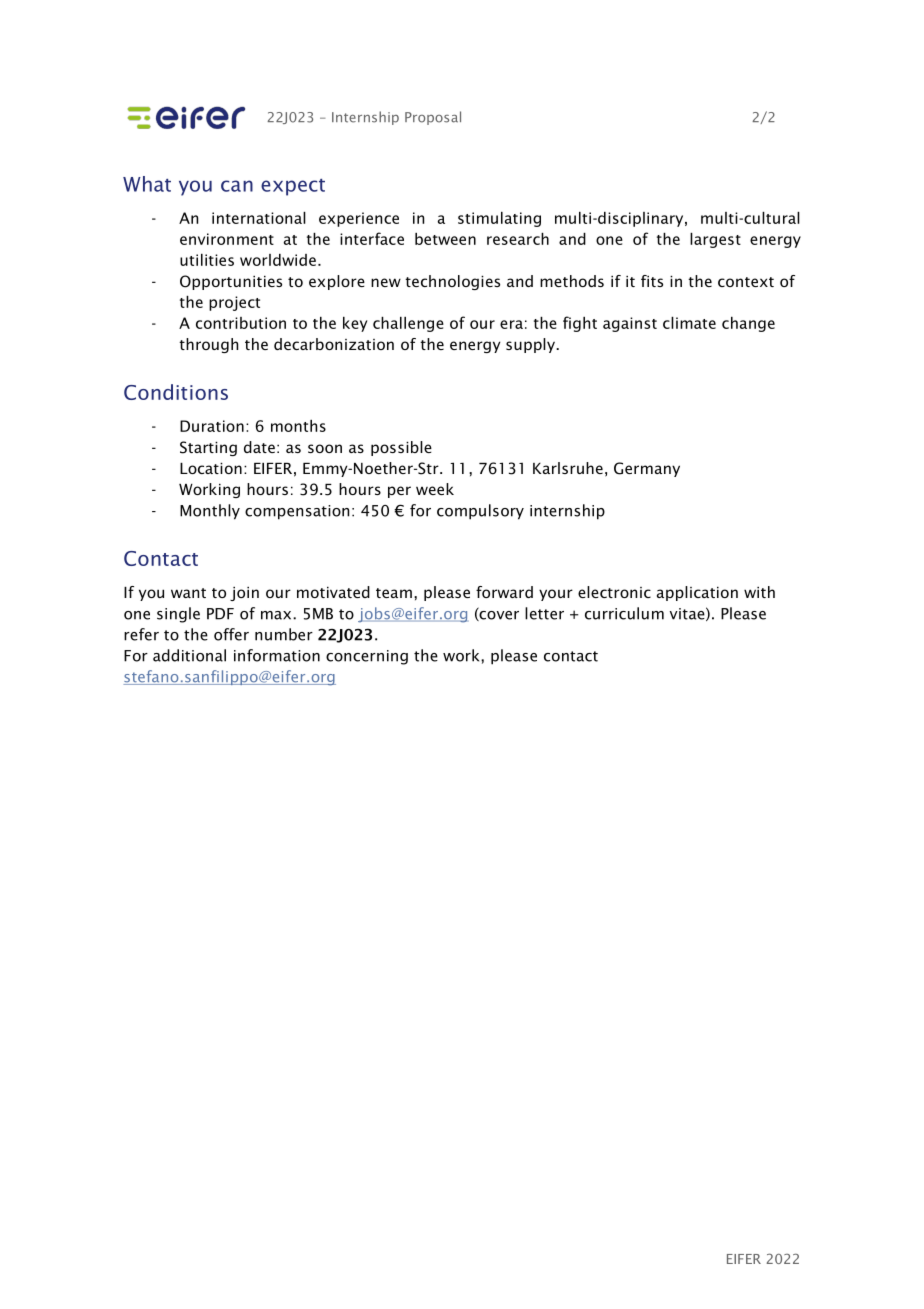  Describe the element at coordinates (647, 469) in the screenshot. I see `Germany` at that location.
